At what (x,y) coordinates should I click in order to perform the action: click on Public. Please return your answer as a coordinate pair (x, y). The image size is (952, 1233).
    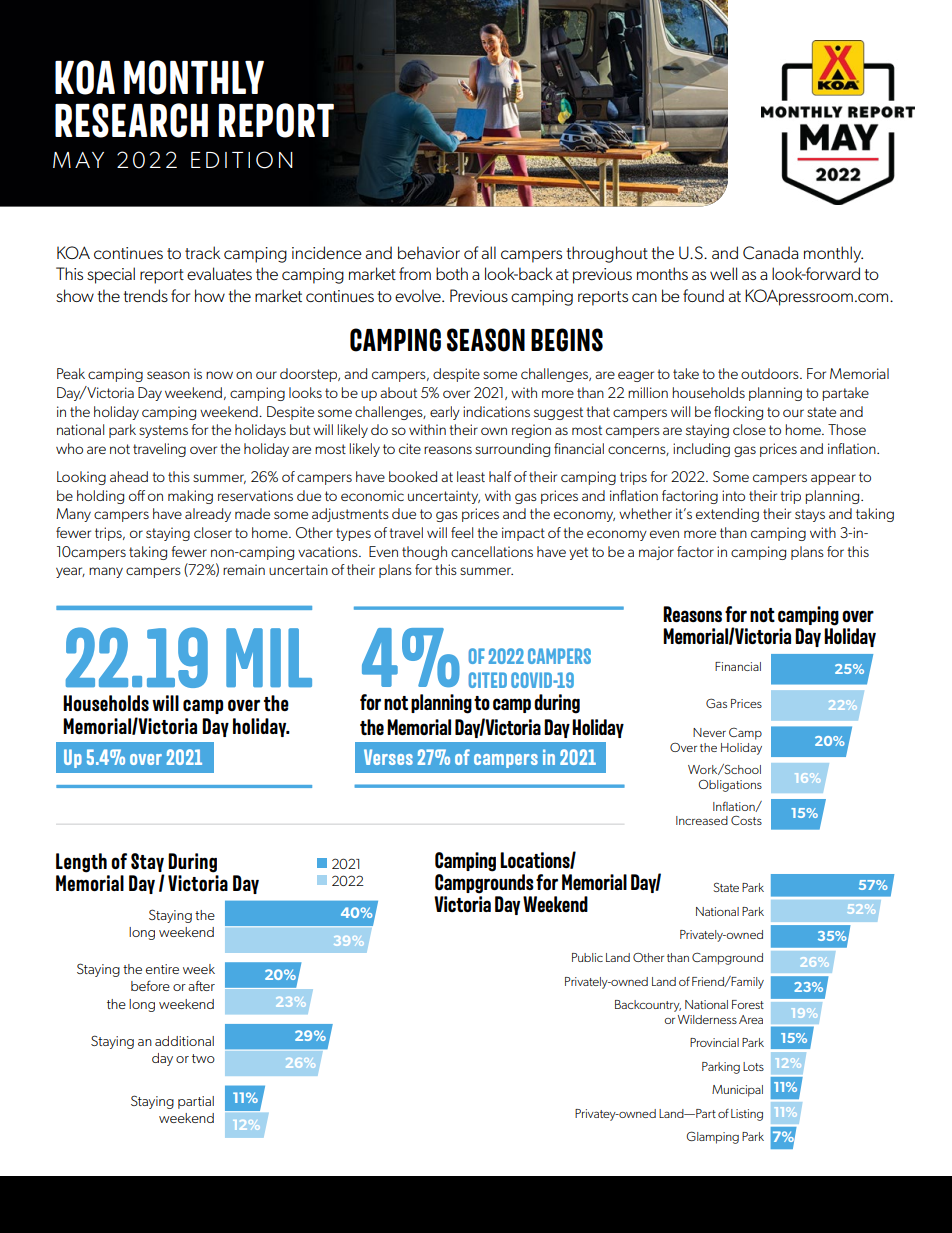
    Looking at the image, I should click on (587, 957).
